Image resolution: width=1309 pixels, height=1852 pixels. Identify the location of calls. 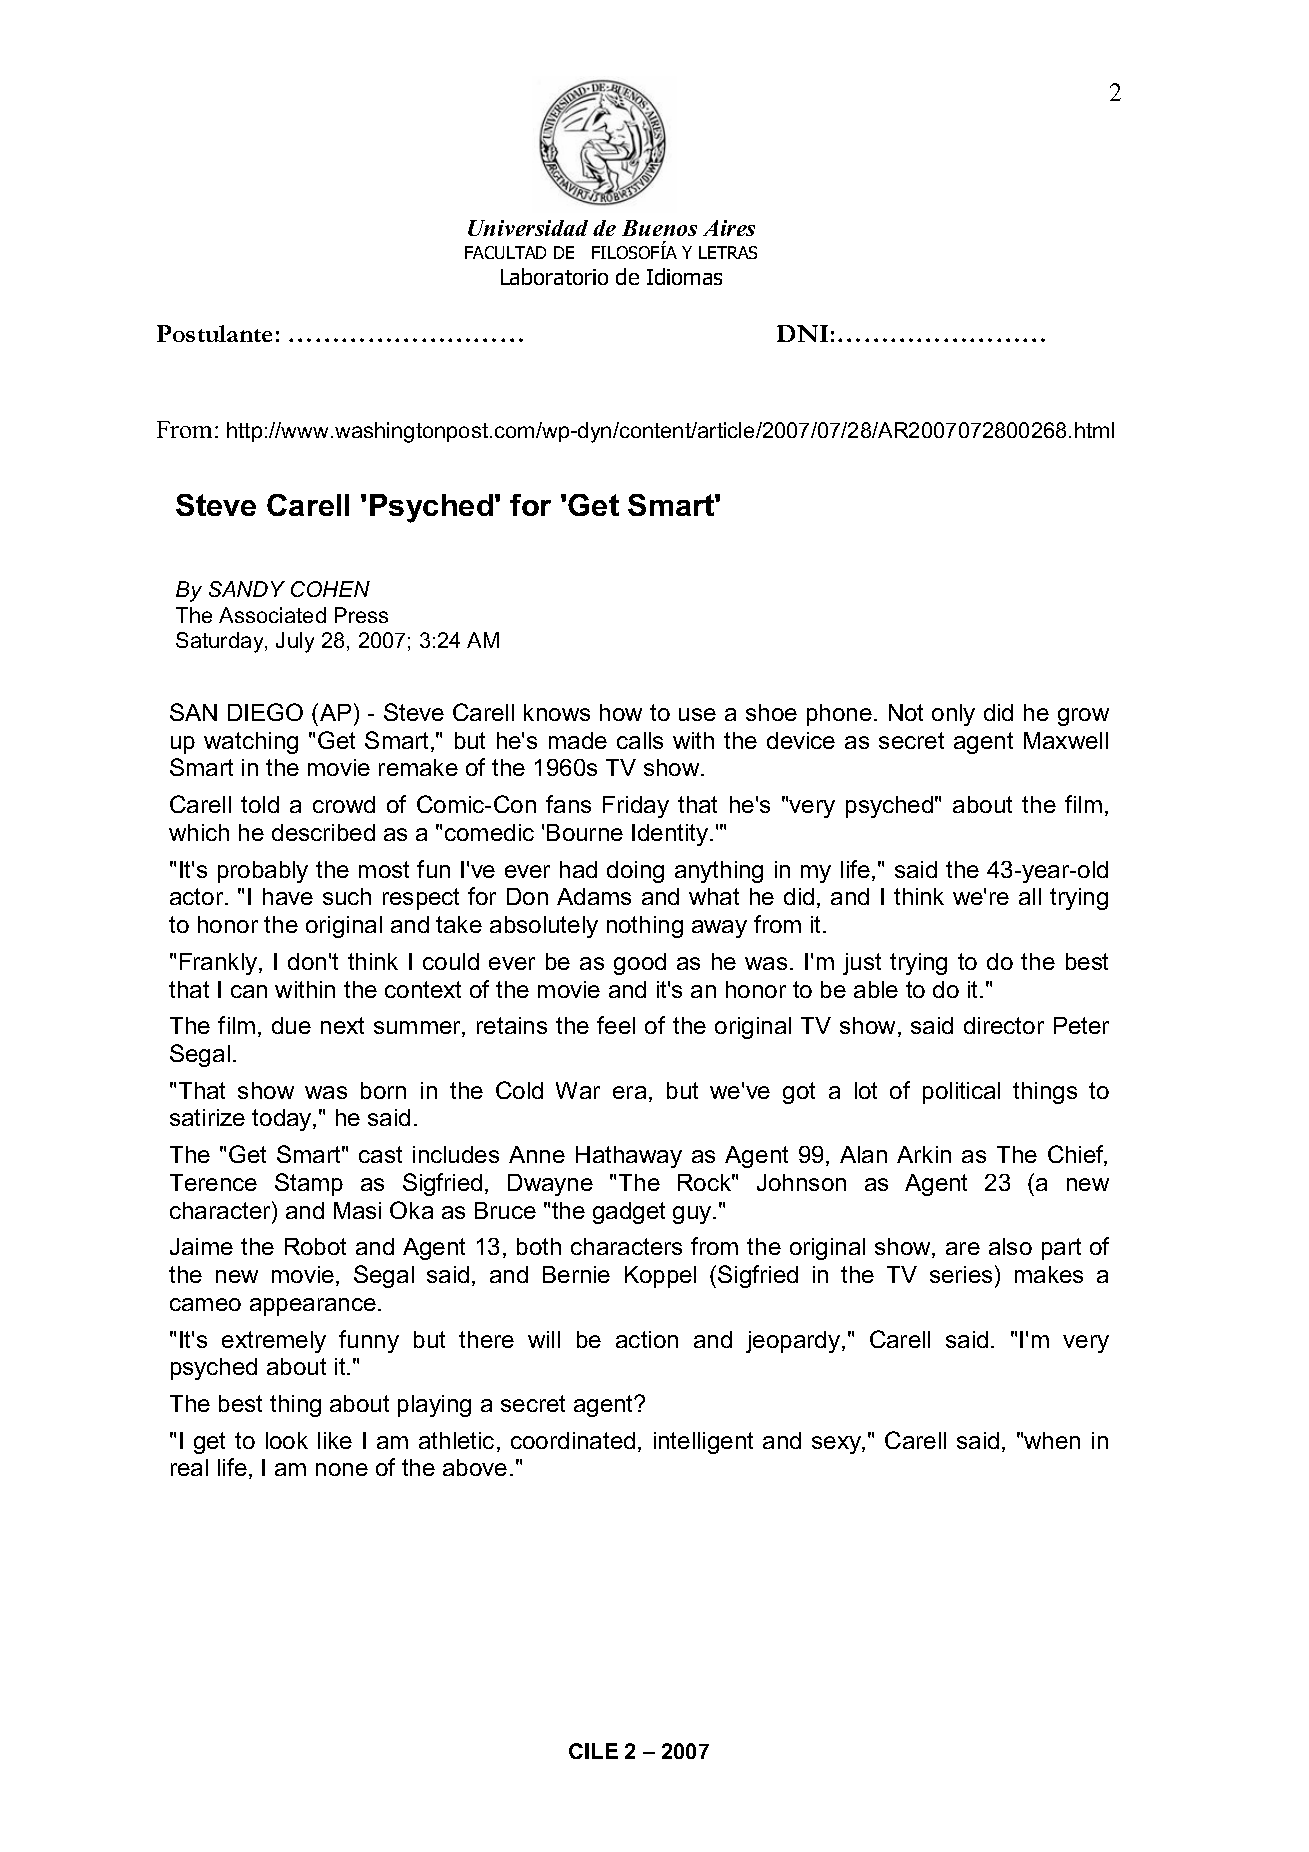
(640, 740).
